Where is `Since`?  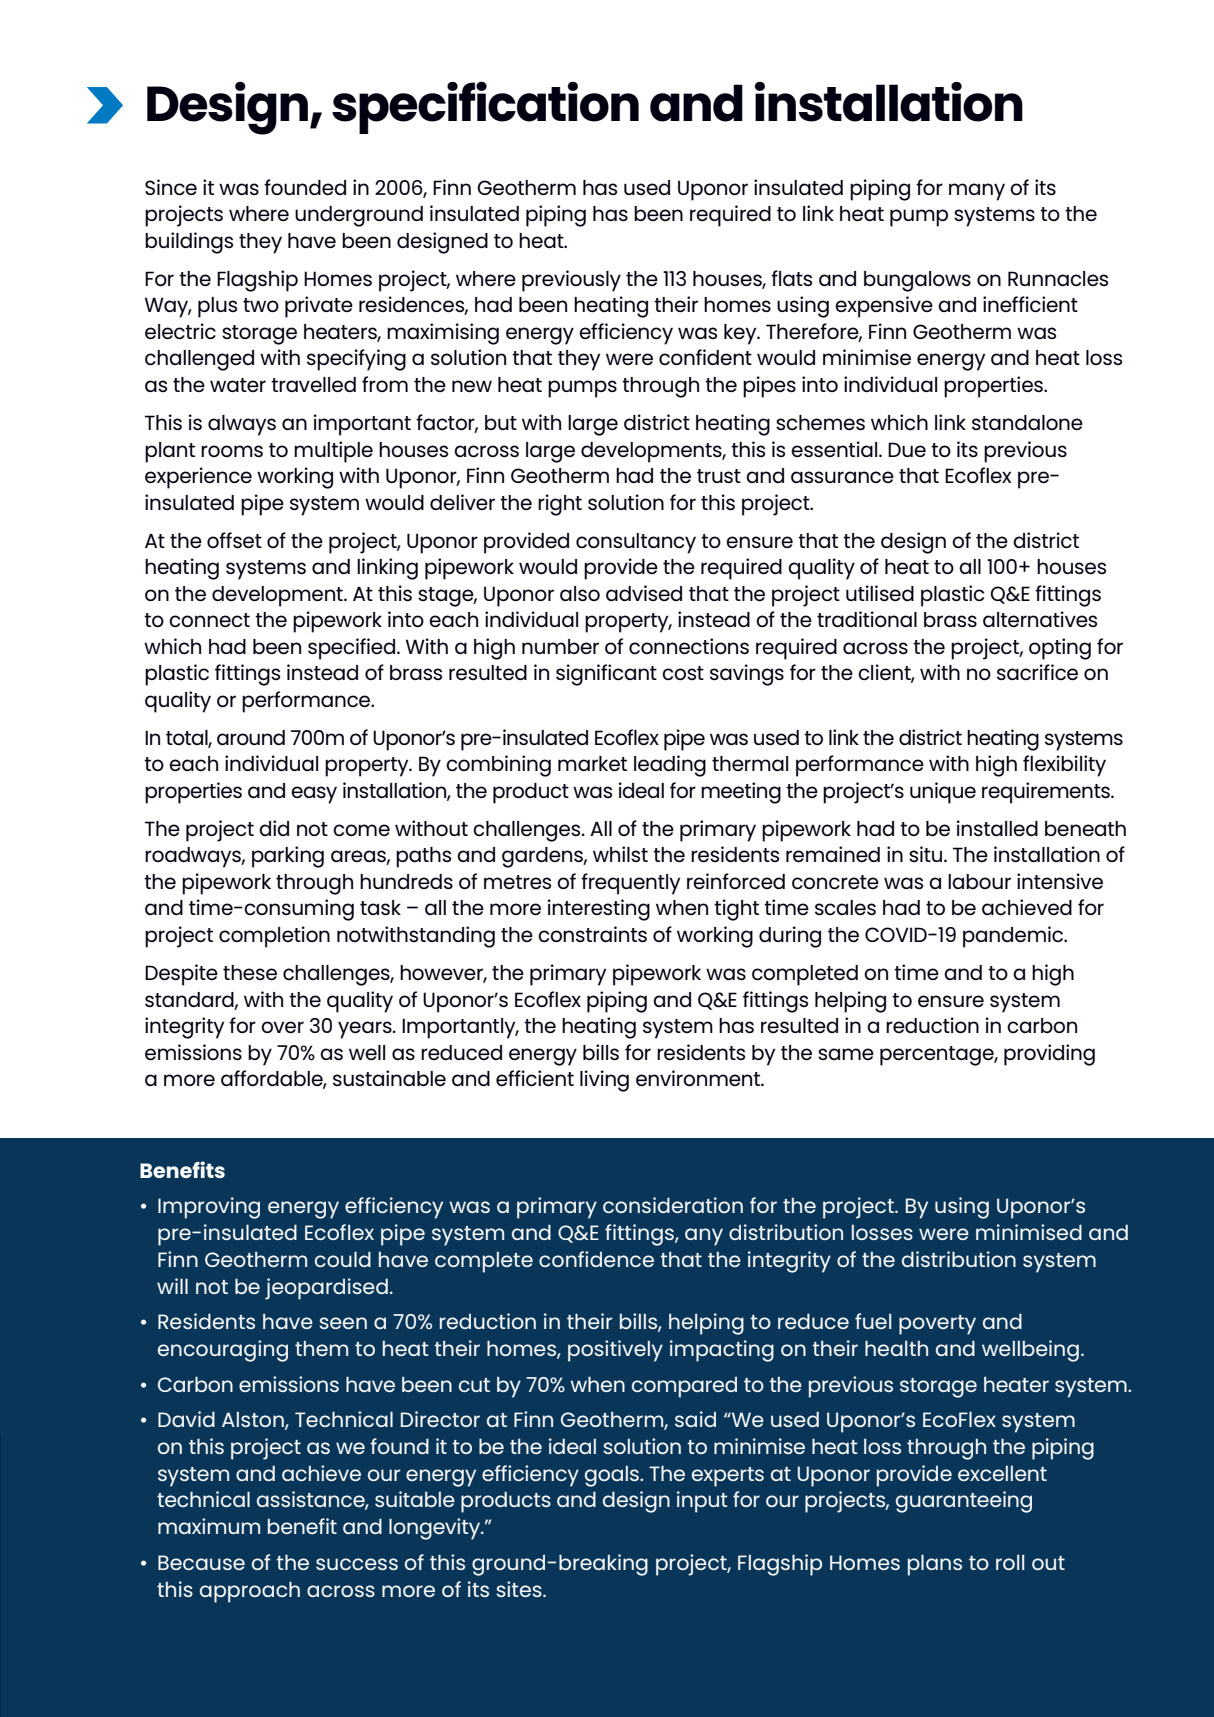 Since is located at coordinates (171, 187).
